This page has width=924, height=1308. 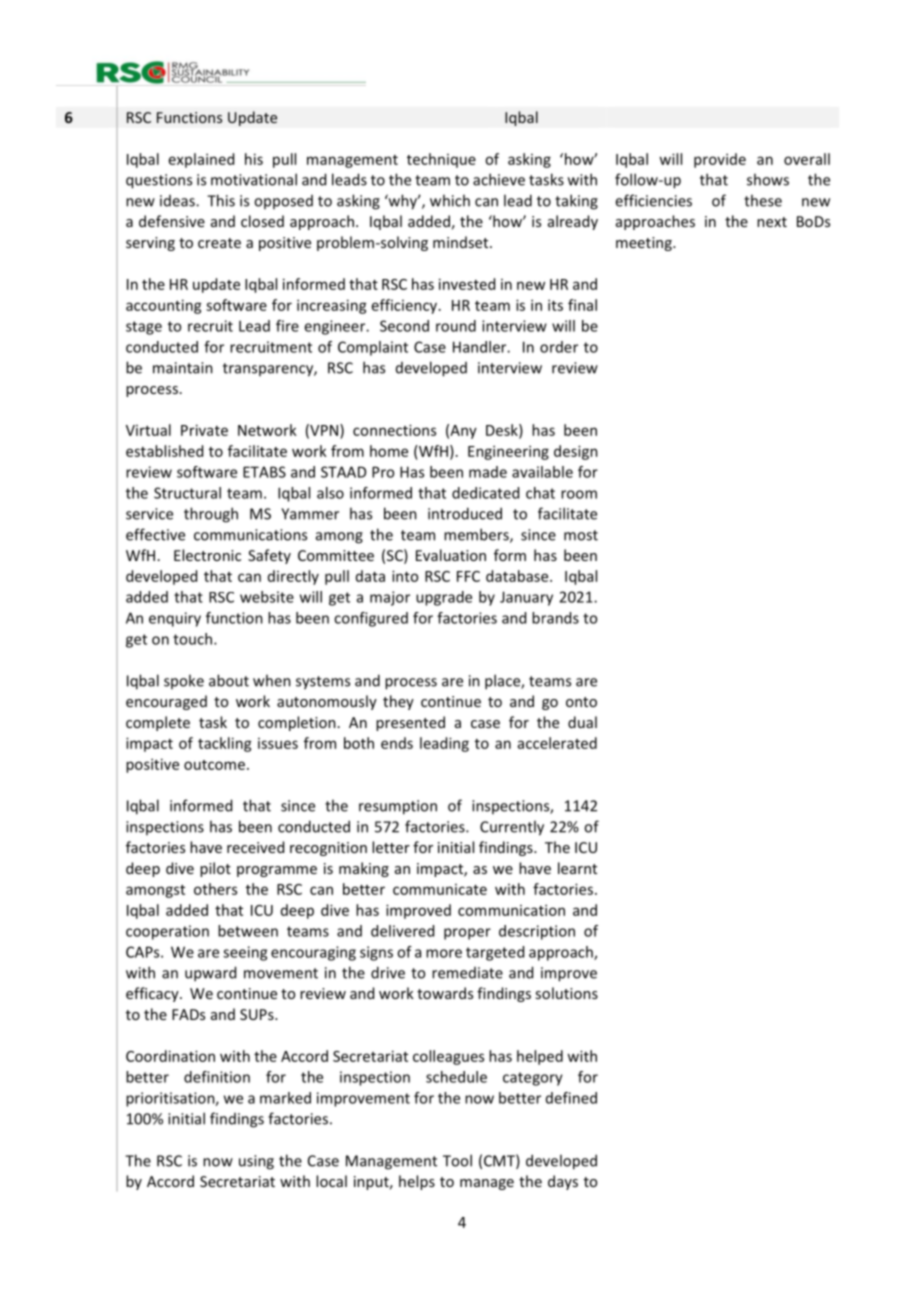 I want to click on these, so click(x=763, y=200).
